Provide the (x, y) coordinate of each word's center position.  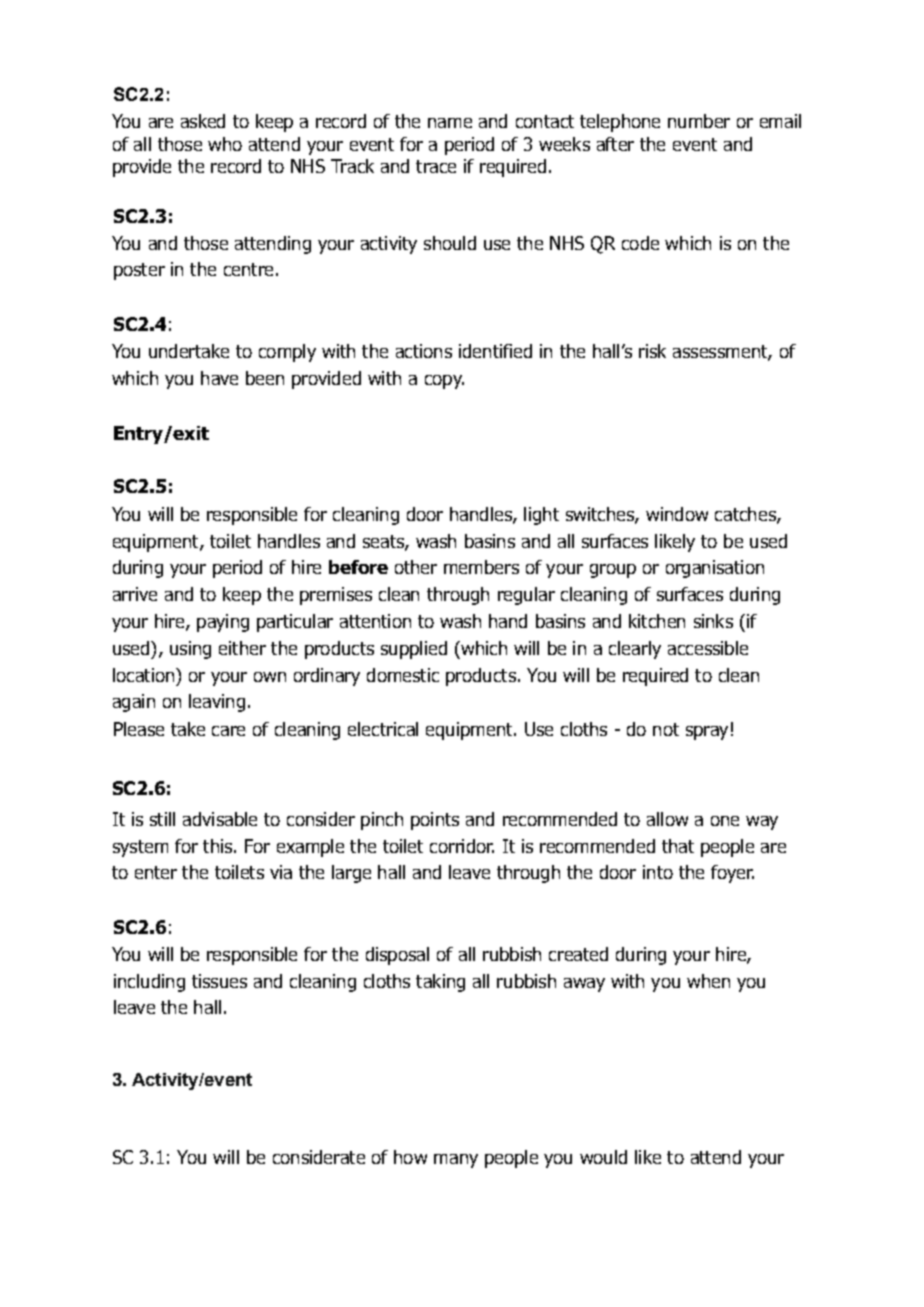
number (699, 121)
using (190, 650)
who (225, 144)
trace (436, 166)
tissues (219, 981)
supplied (414, 650)
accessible (708, 648)
